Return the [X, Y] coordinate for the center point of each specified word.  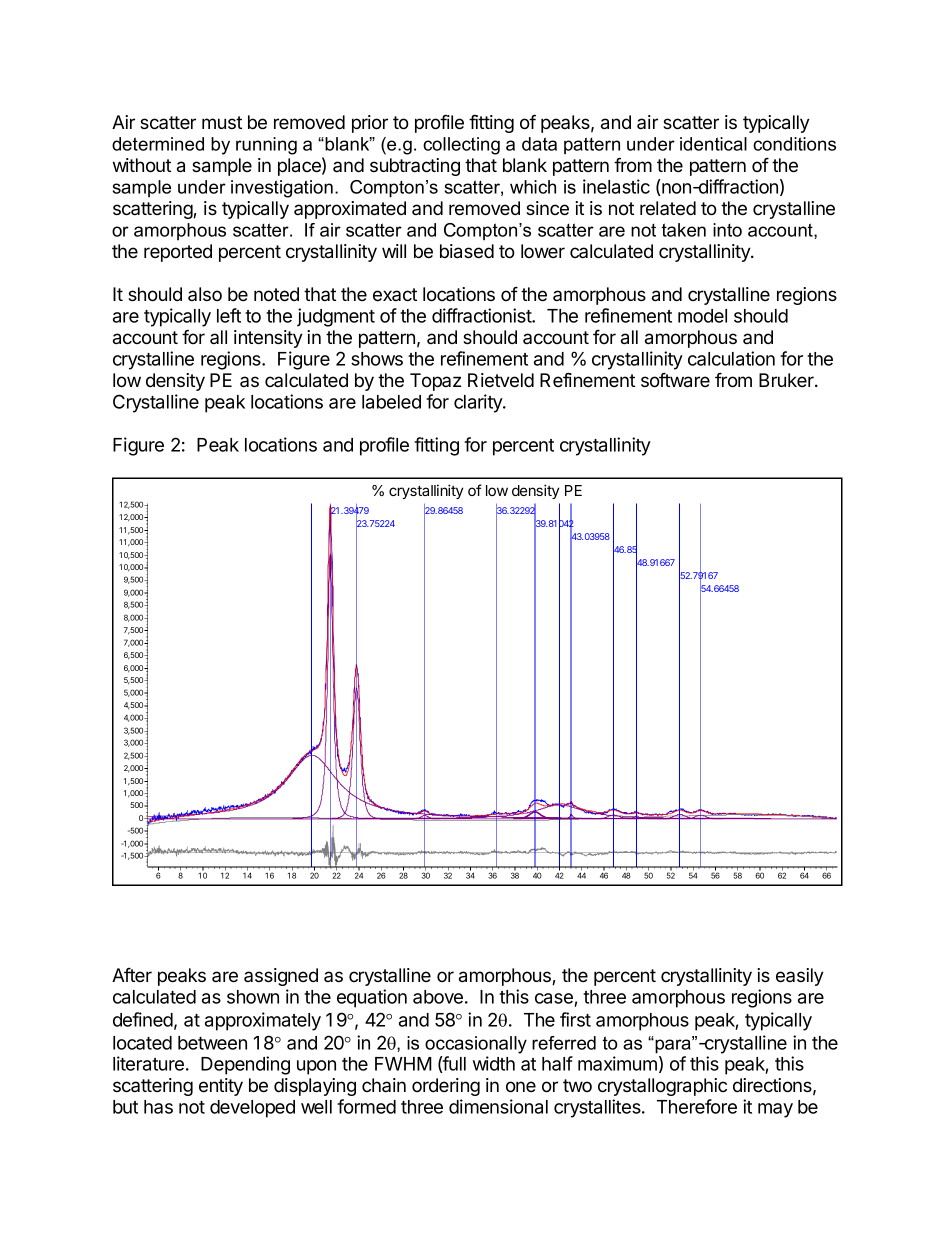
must [222, 122]
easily [800, 977]
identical [713, 144]
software [675, 380]
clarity [479, 403]
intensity [268, 339]
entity [221, 1087]
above [438, 997]
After [132, 975]
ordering [446, 1087]
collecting [461, 146]
